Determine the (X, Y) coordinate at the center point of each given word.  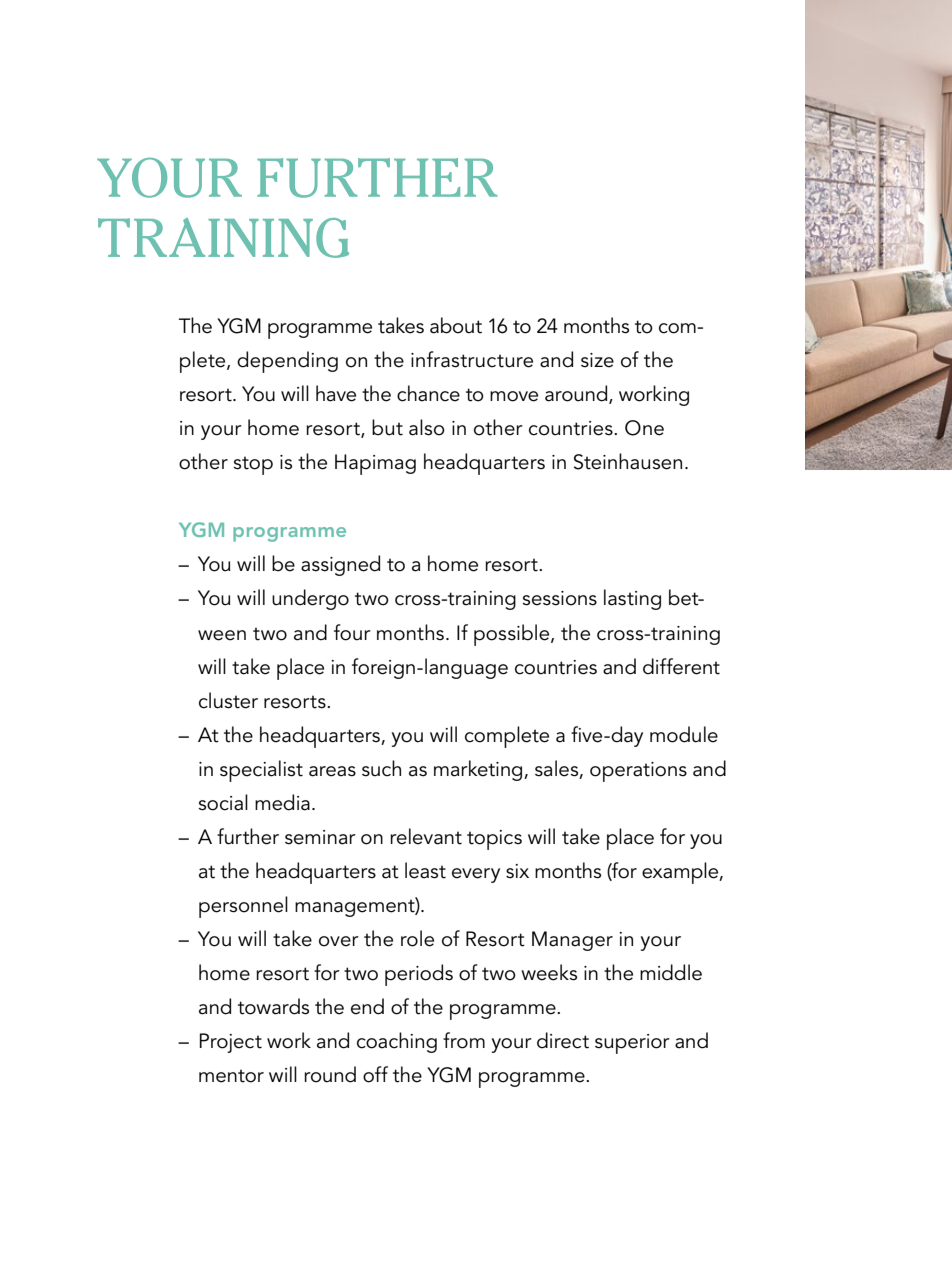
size (597, 360)
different (681, 666)
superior (632, 1044)
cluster (228, 700)
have (336, 393)
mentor (231, 1076)
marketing (479, 770)
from (464, 1040)
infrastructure (472, 359)
